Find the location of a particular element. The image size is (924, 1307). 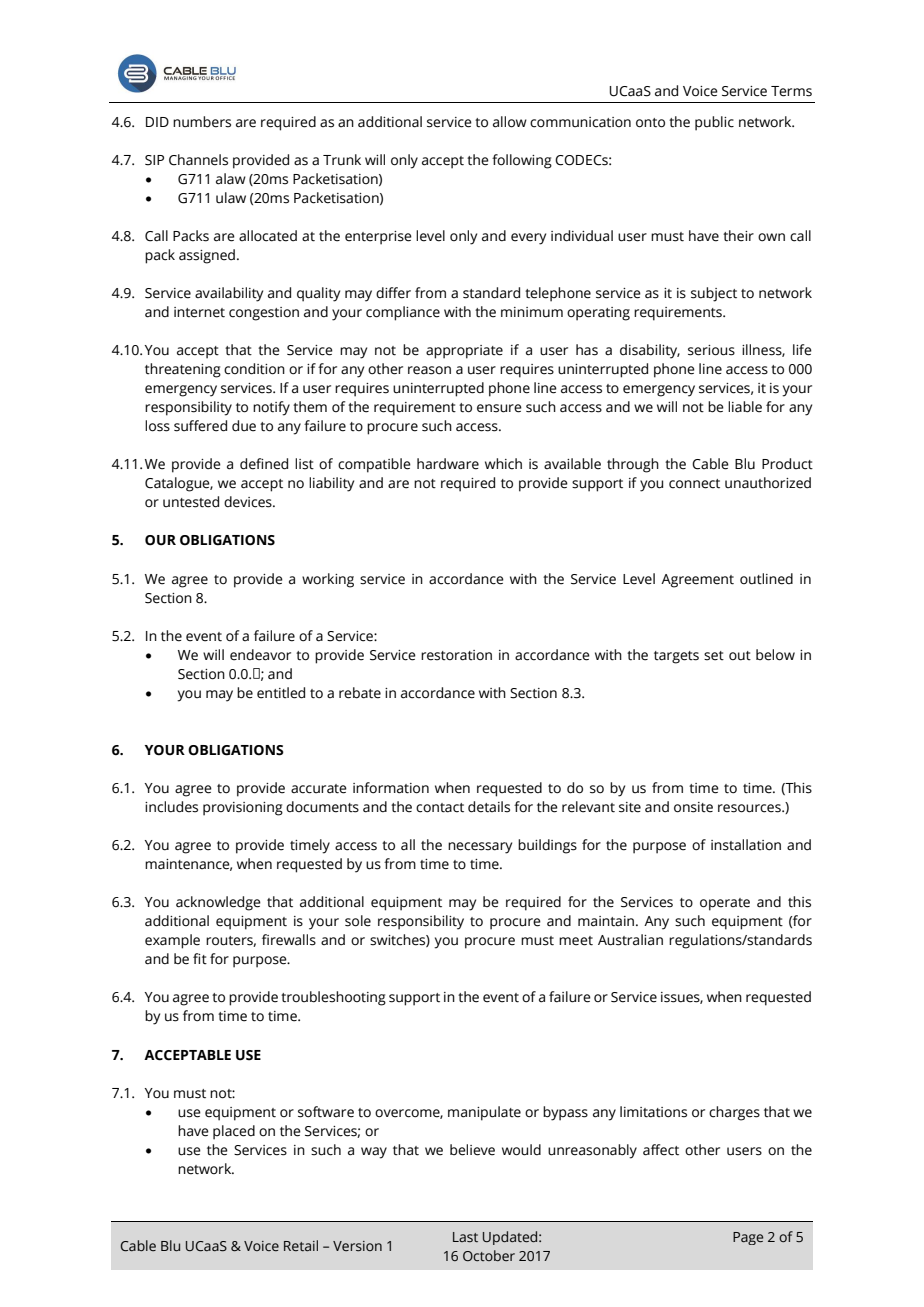

condition is located at coordinates (254, 369).
